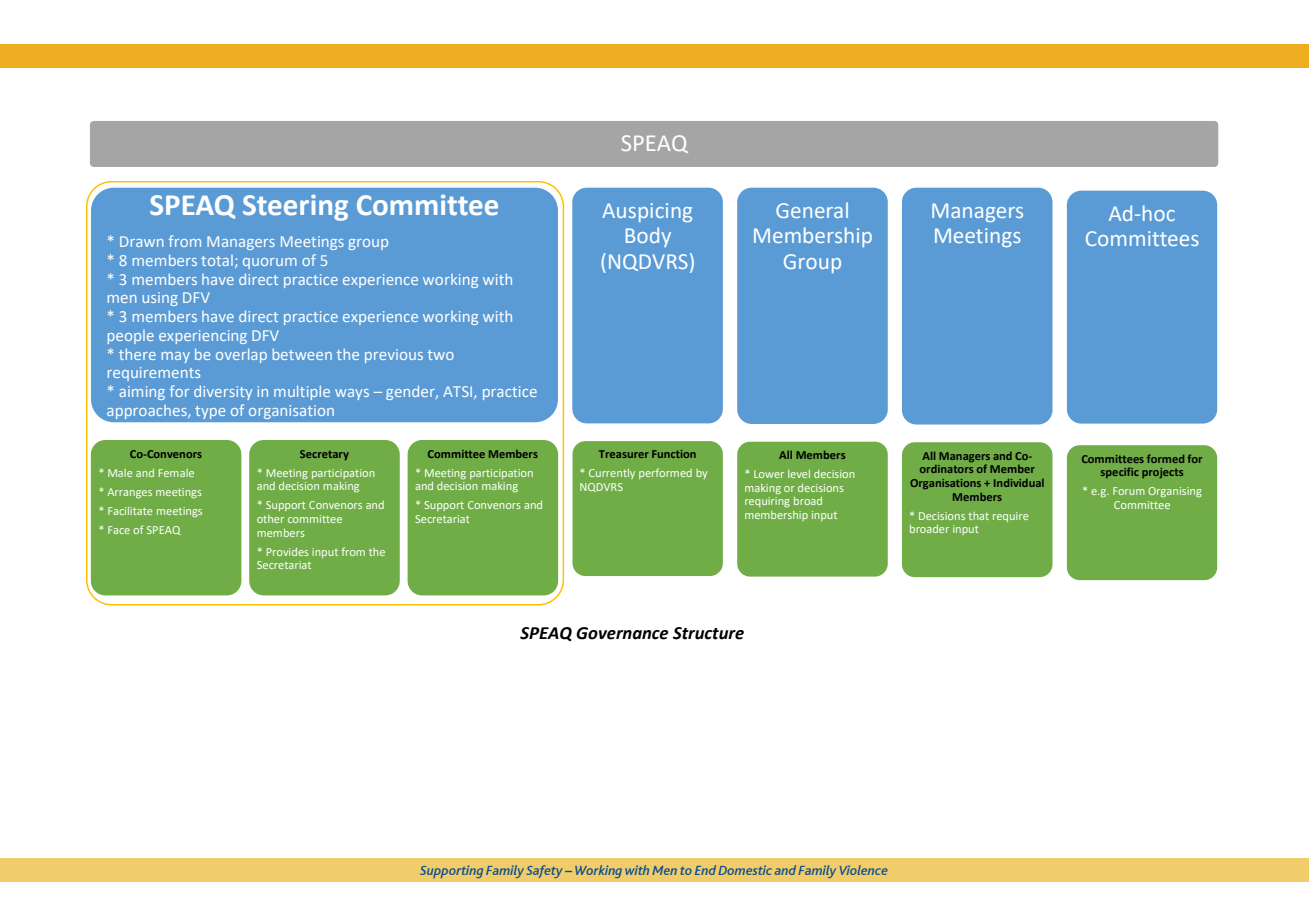  Describe the element at coordinates (863, 870) in the image. I see `Violence` at that location.
